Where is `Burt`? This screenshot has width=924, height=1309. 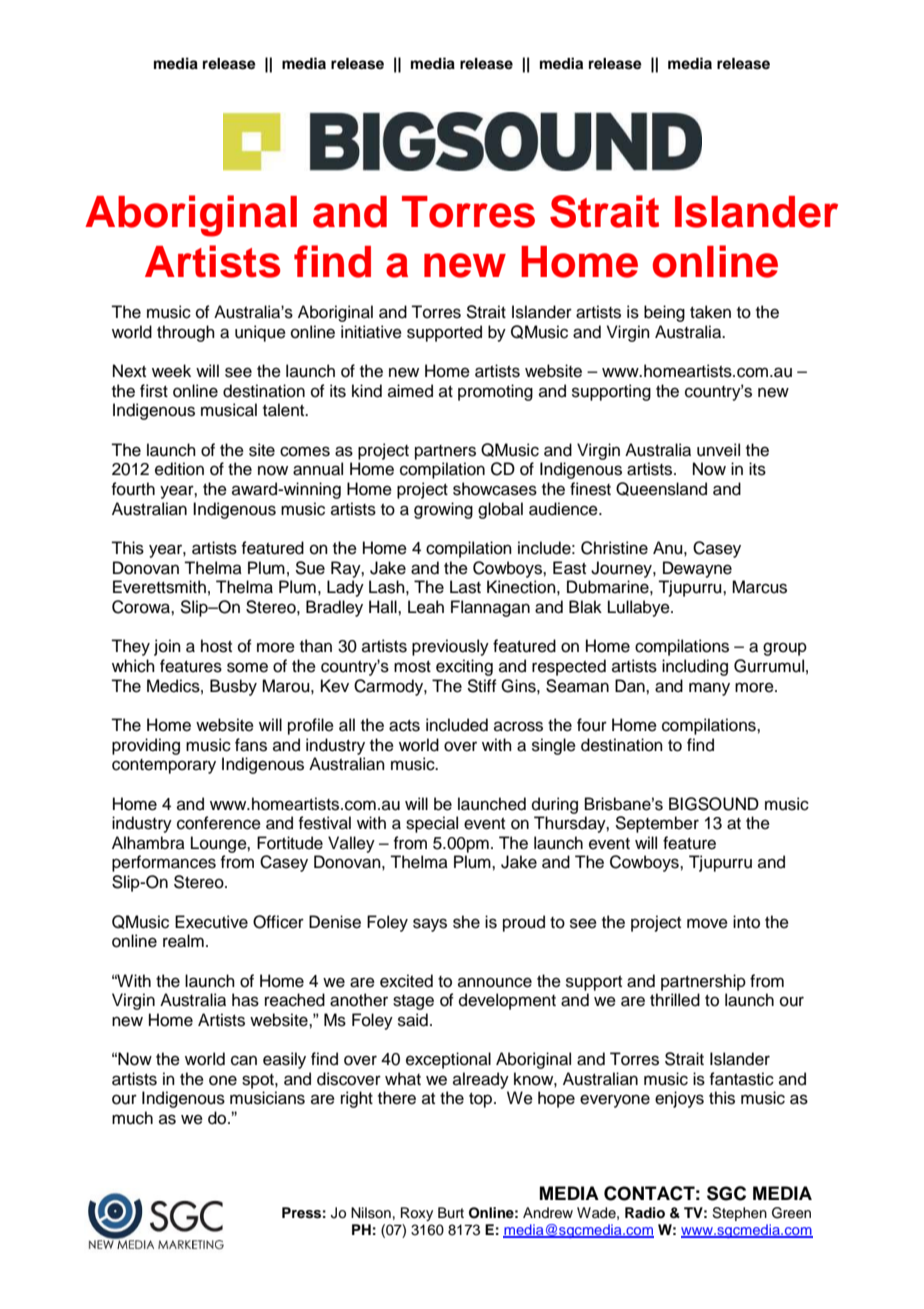 Burt is located at coordinates (451, 1212).
